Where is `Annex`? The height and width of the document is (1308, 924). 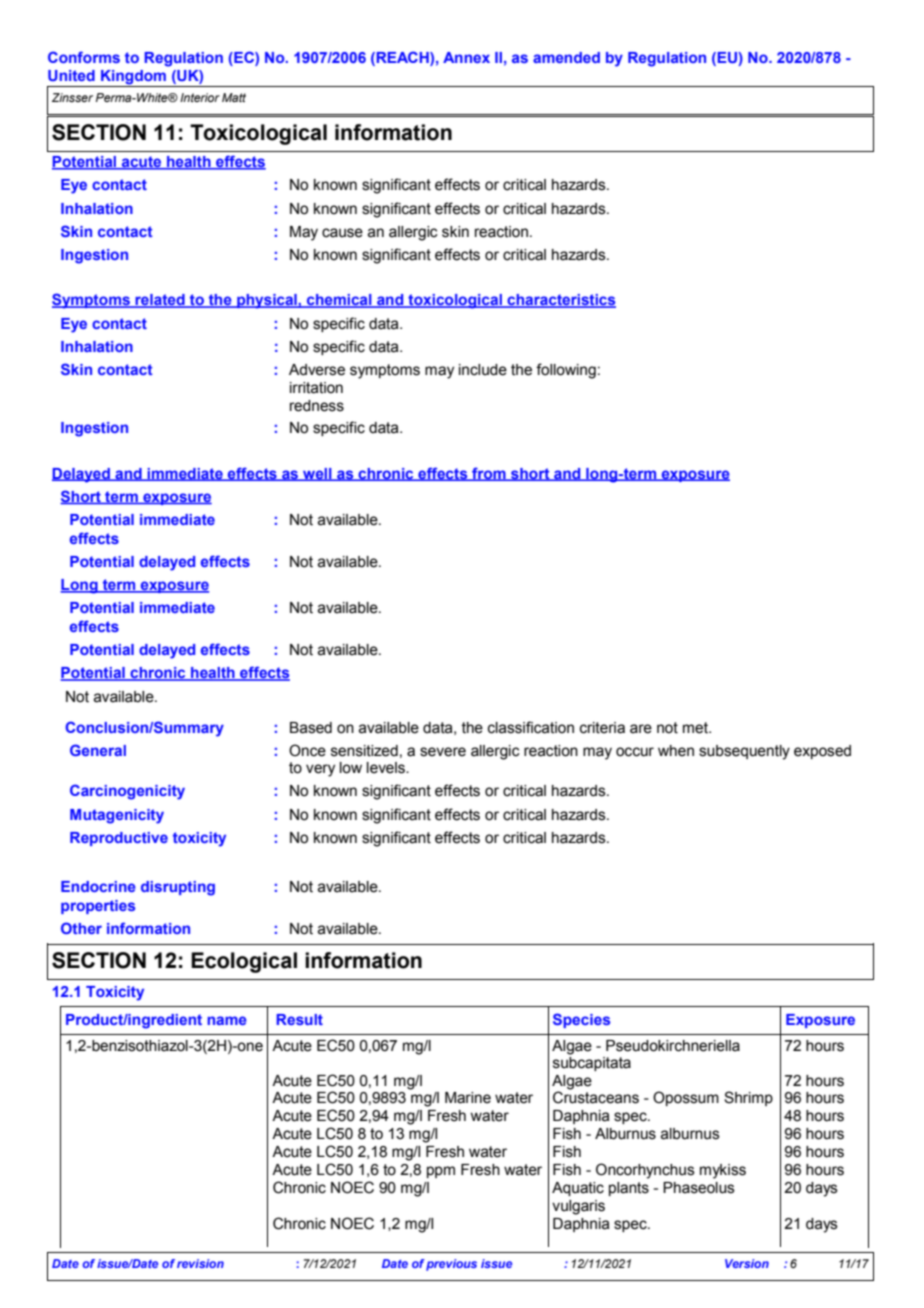
Annex is located at coordinates (466, 57).
